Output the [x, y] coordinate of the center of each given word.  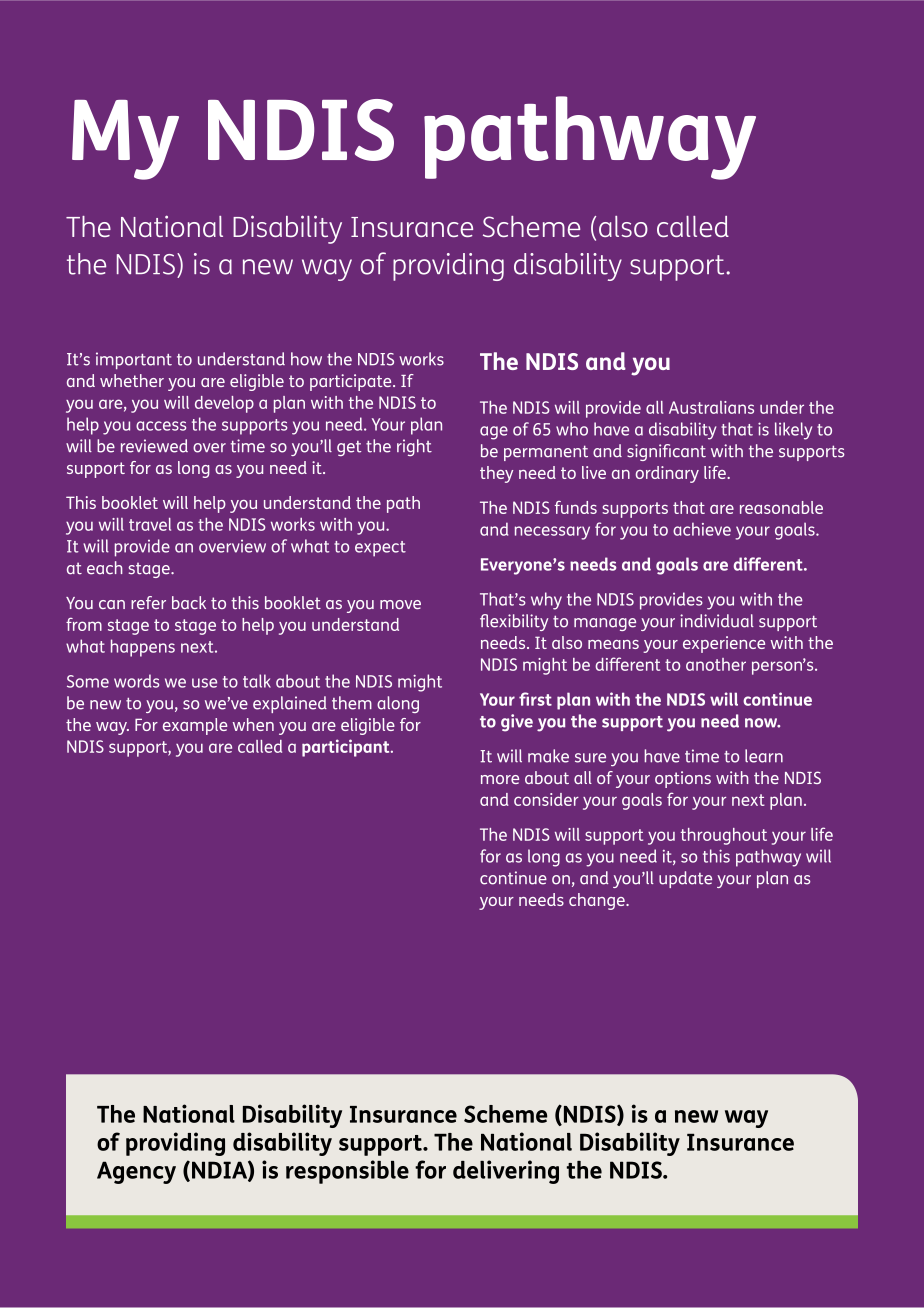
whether [132, 380]
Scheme [505, 1114]
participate [352, 382]
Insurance [403, 1114]
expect [380, 549]
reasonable [781, 507]
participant [347, 748]
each [105, 568]
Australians [711, 407]
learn [764, 756]
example [195, 726]
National [189, 1113]
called [260, 746]
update [685, 879]
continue [513, 878]
